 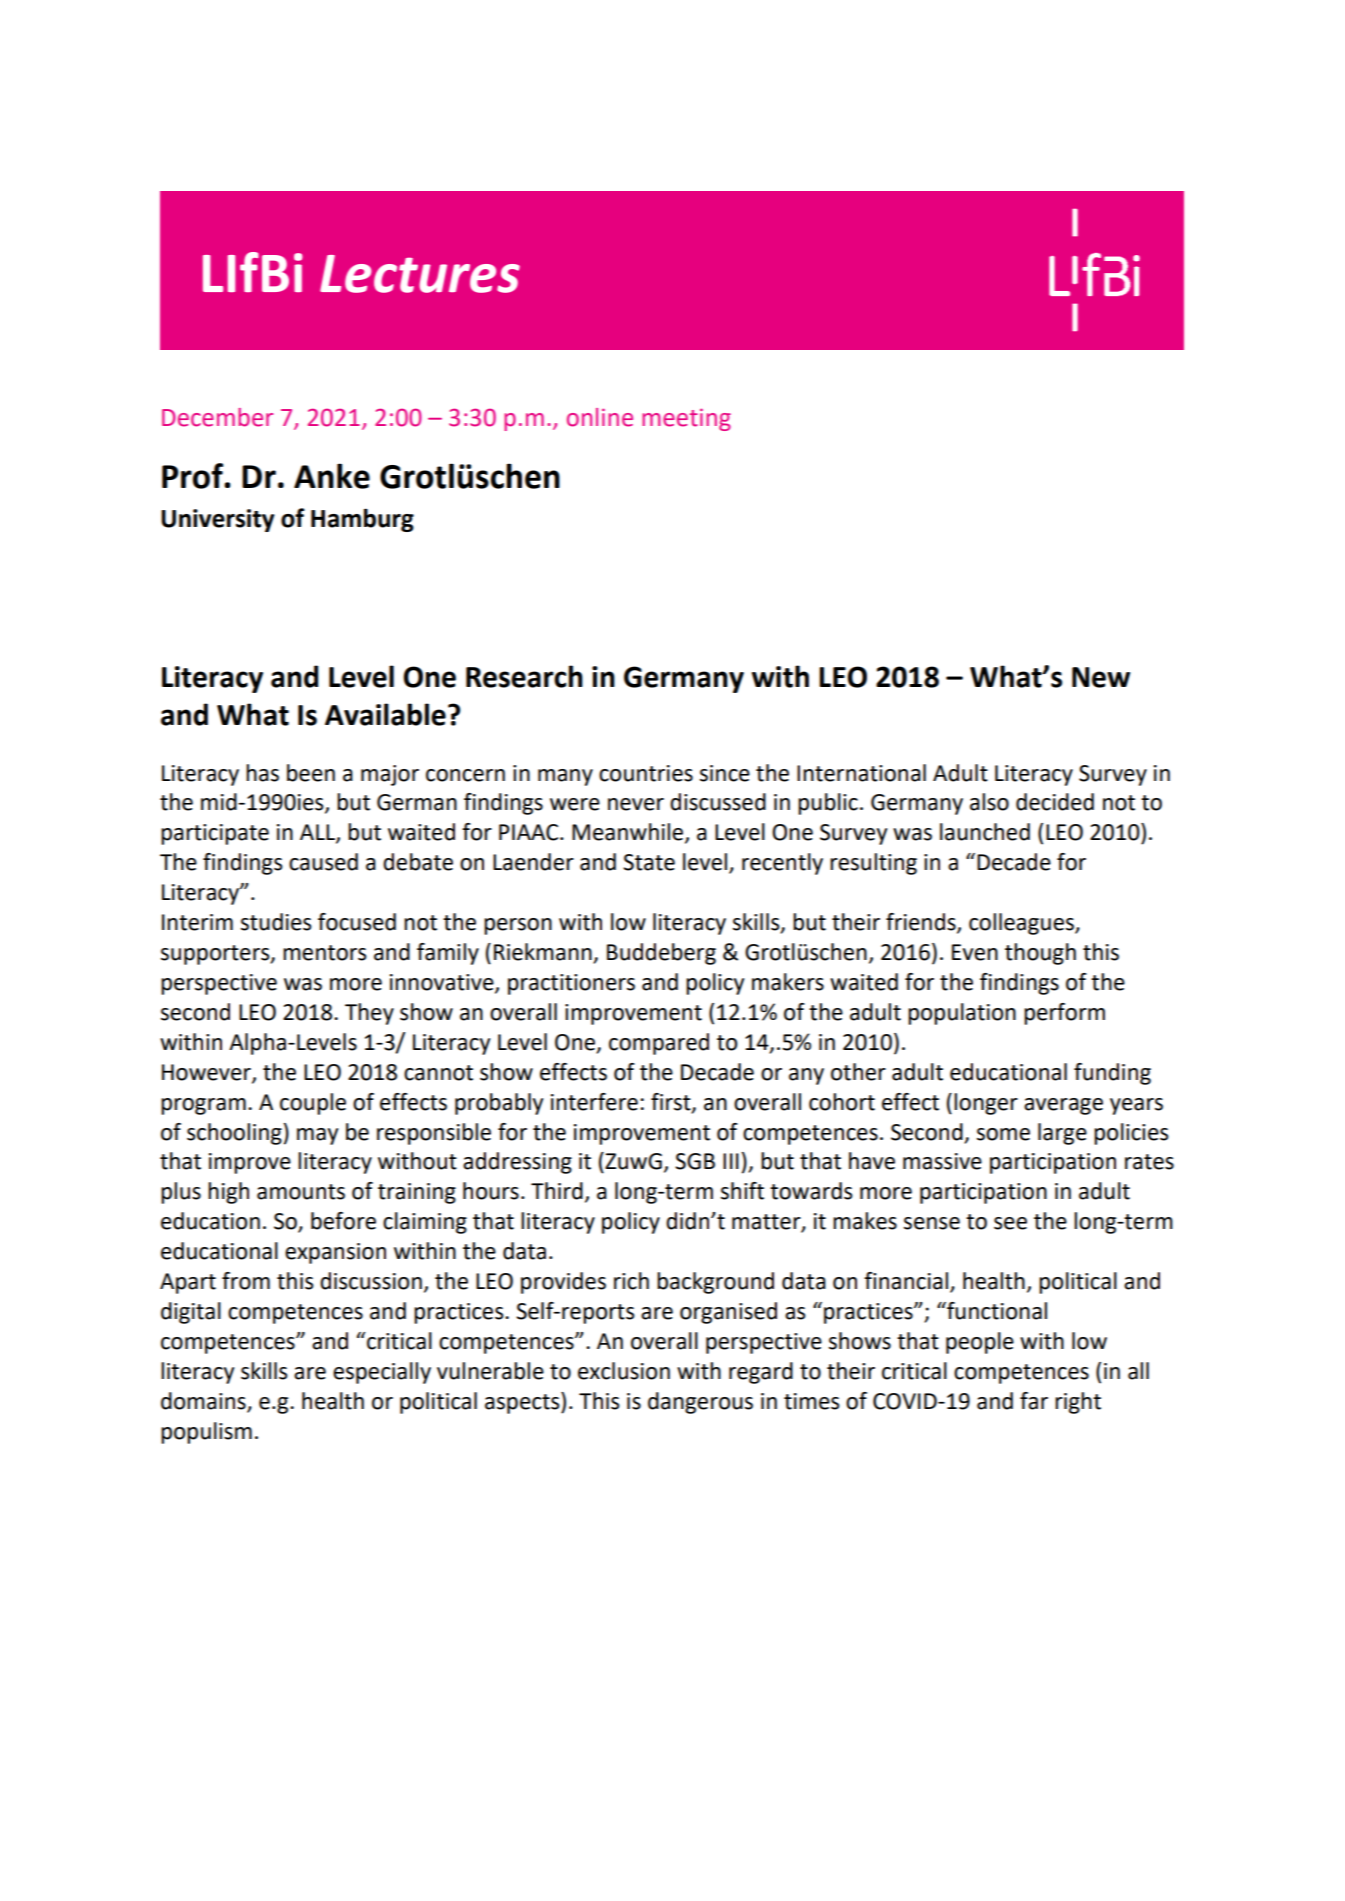 What do you see at coordinates (985, 832) in the screenshot?
I see `launched` at bounding box center [985, 832].
